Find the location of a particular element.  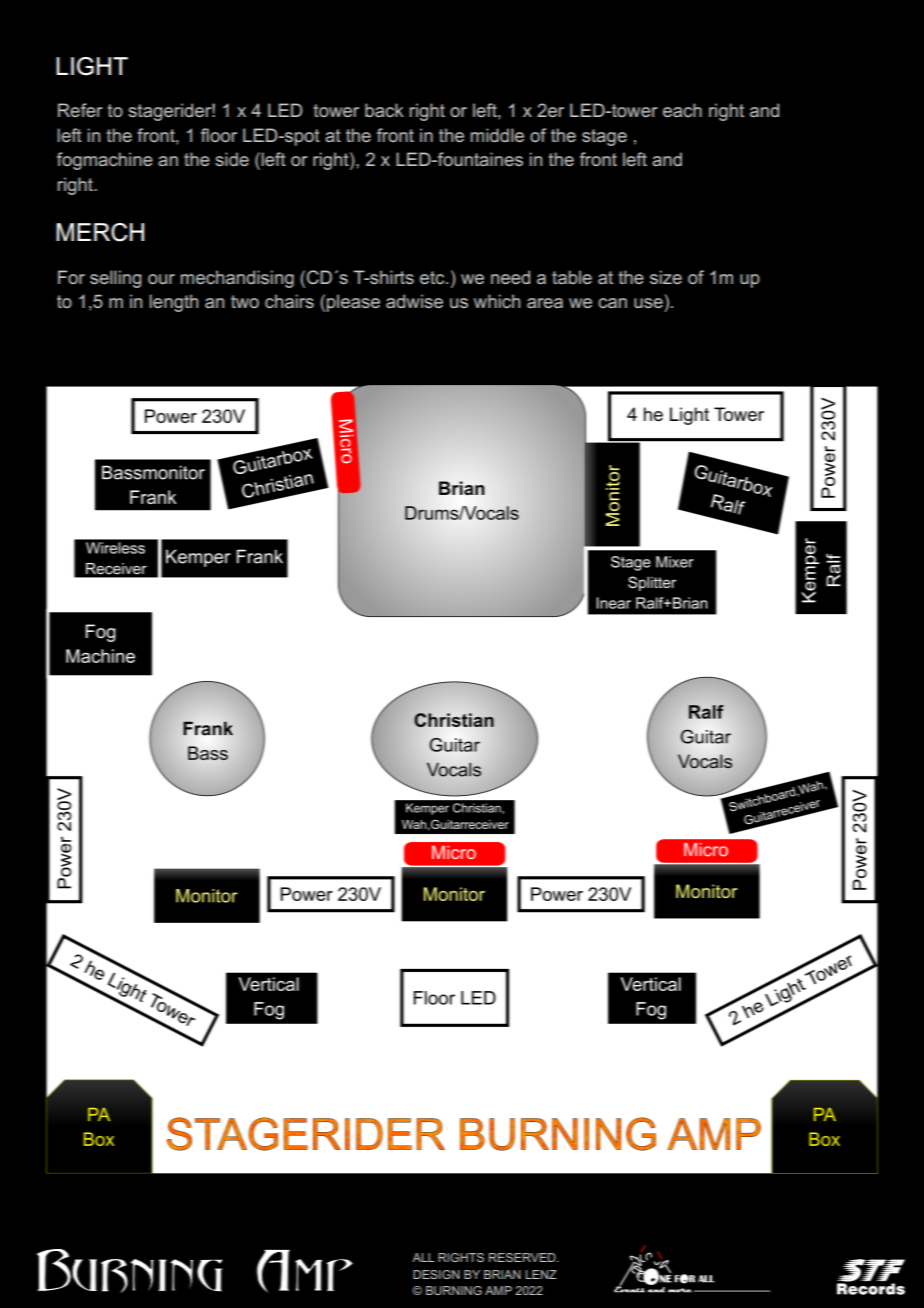

BURNING is located at coordinates (454, 1290).
